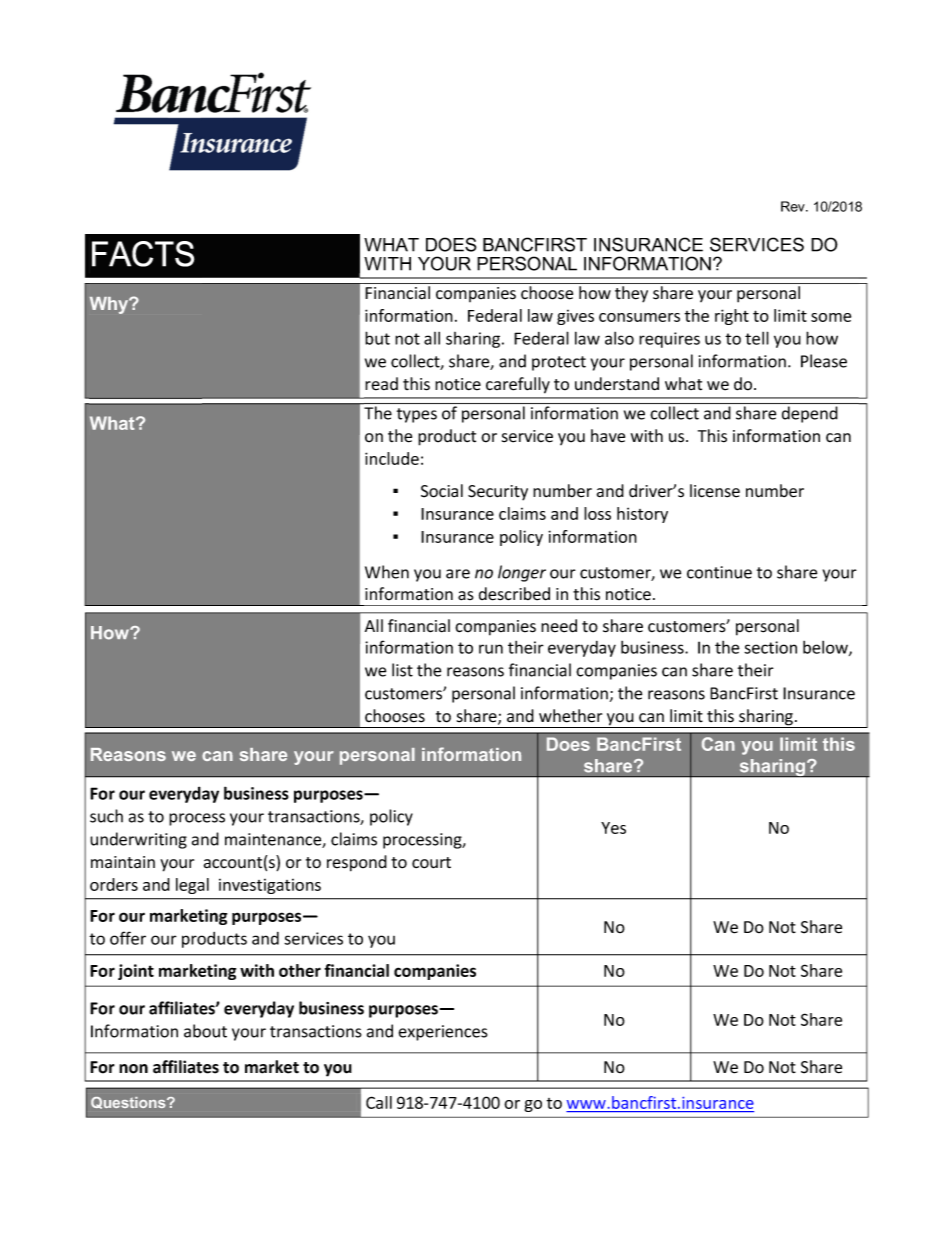 The height and width of the screenshot is (1233, 952). I want to click on court, so click(431, 863).
